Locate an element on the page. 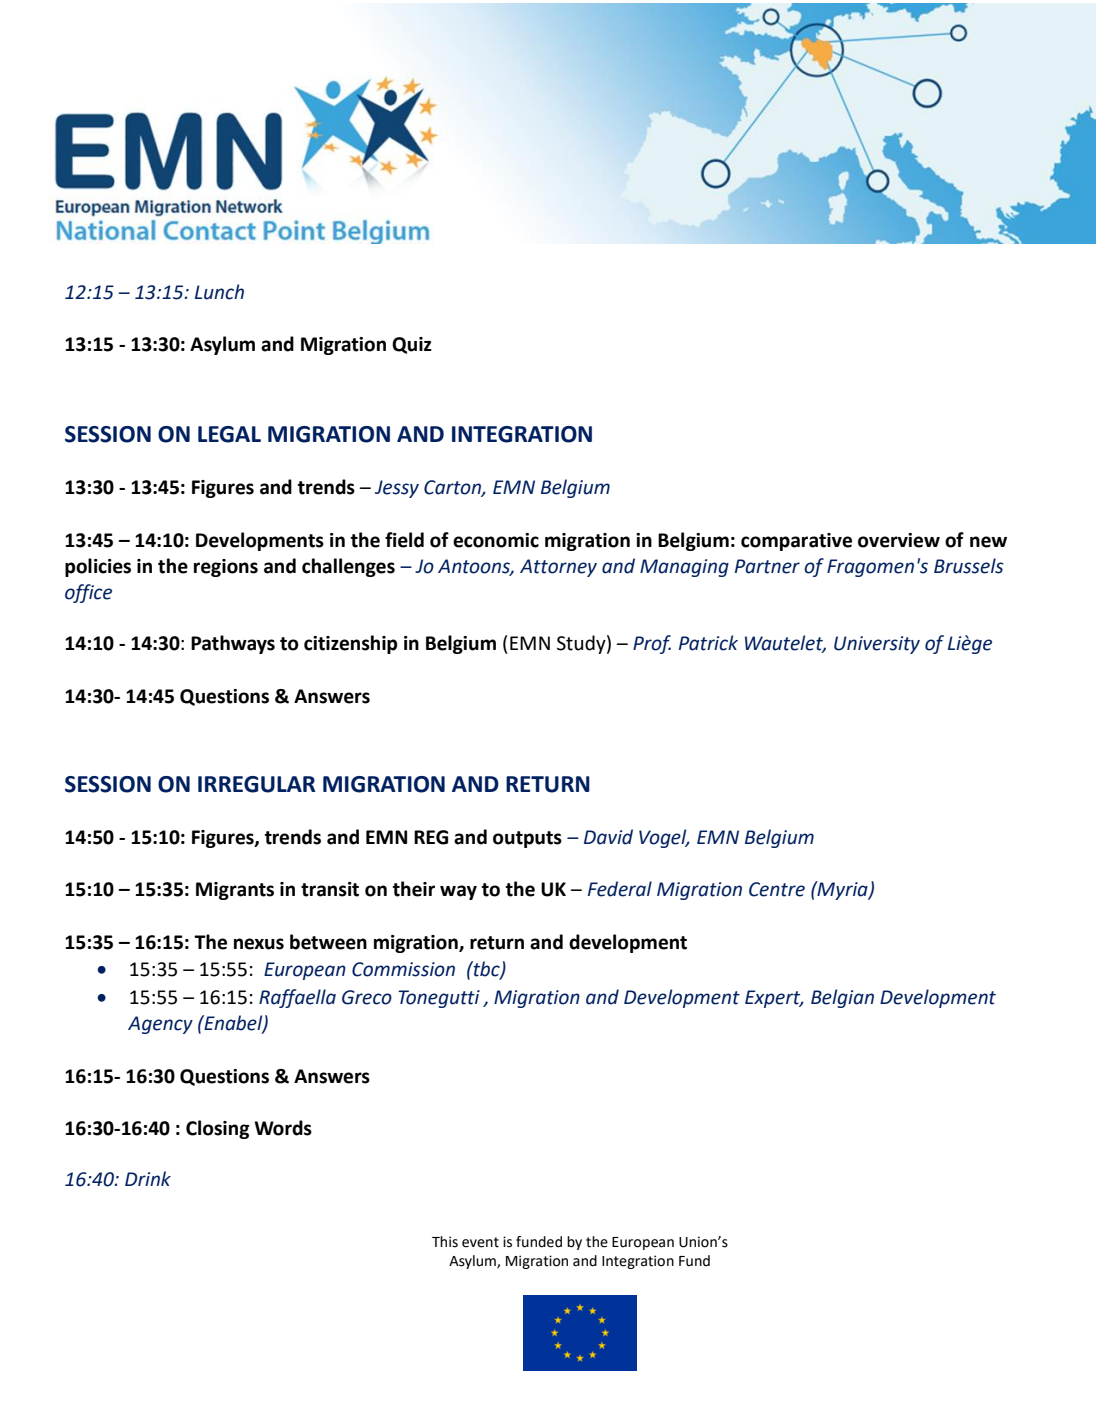  regions is located at coordinates (226, 568).
